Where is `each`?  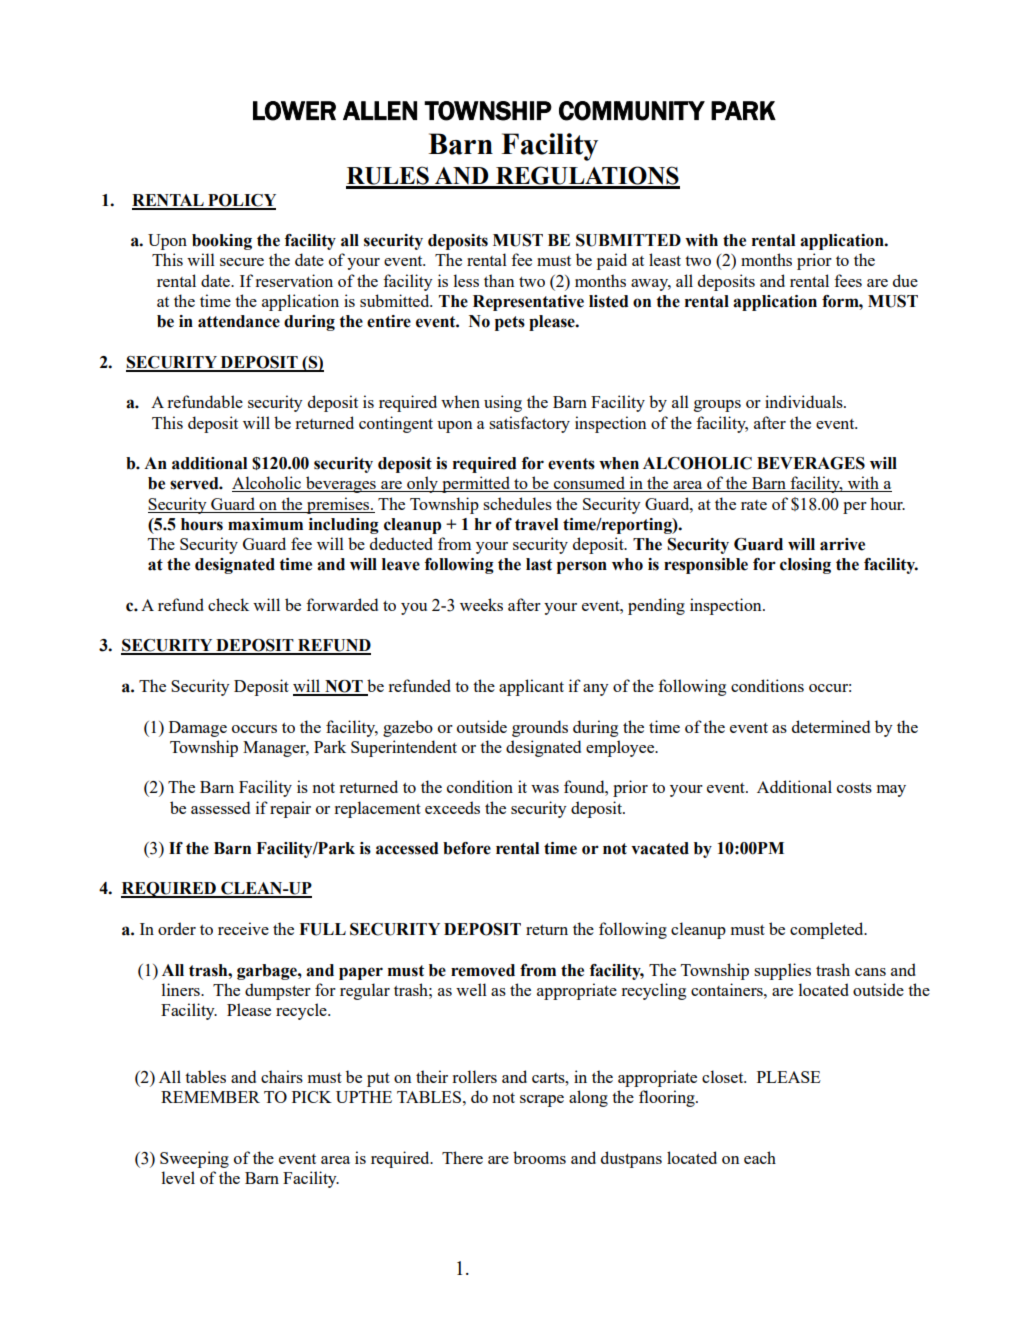
each is located at coordinates (760, 1157).
